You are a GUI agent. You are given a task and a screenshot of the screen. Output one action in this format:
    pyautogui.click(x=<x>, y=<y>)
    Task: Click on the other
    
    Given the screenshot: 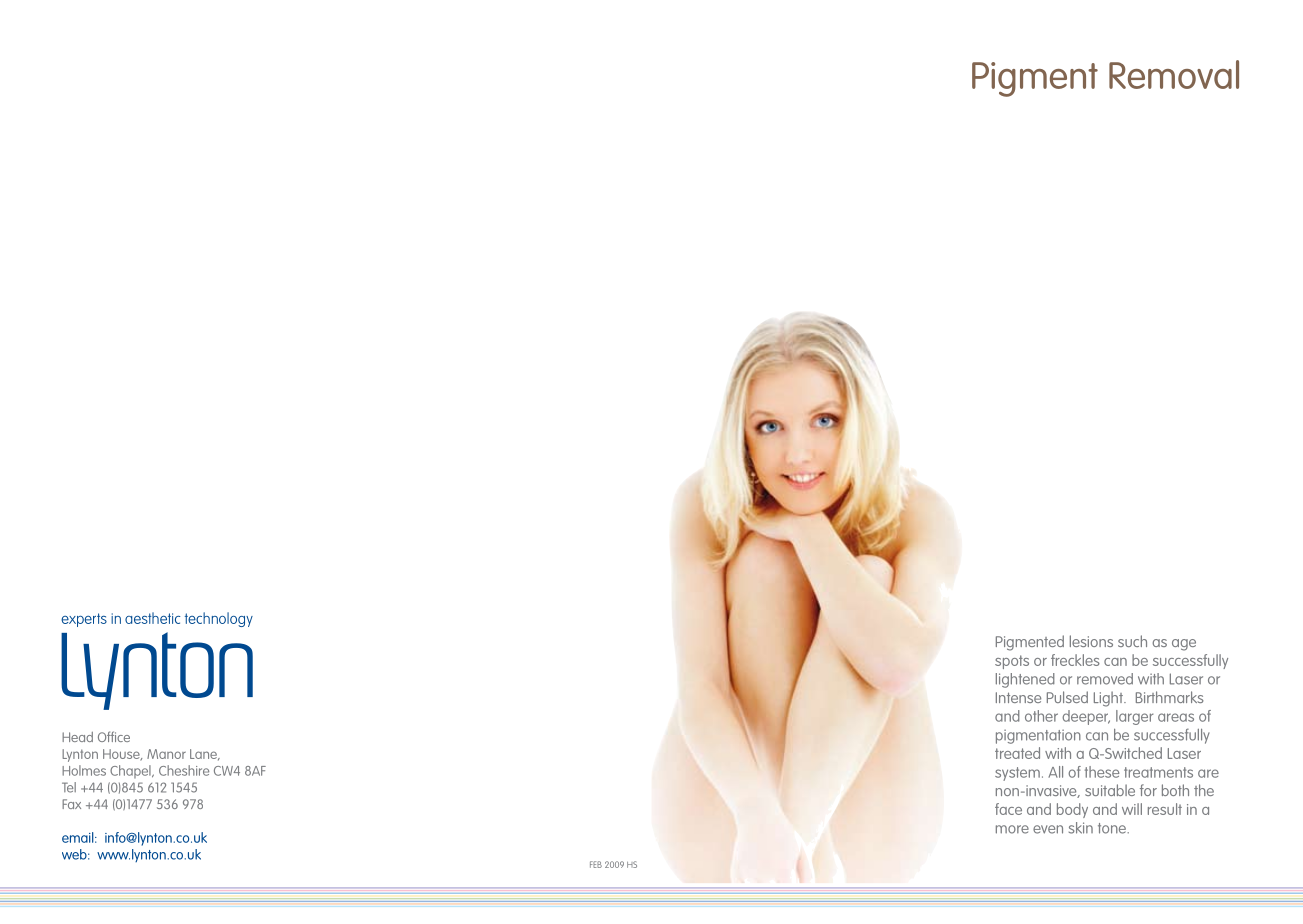 What is the action you would take?
    pyautogui.click(x=1041, y=716)
